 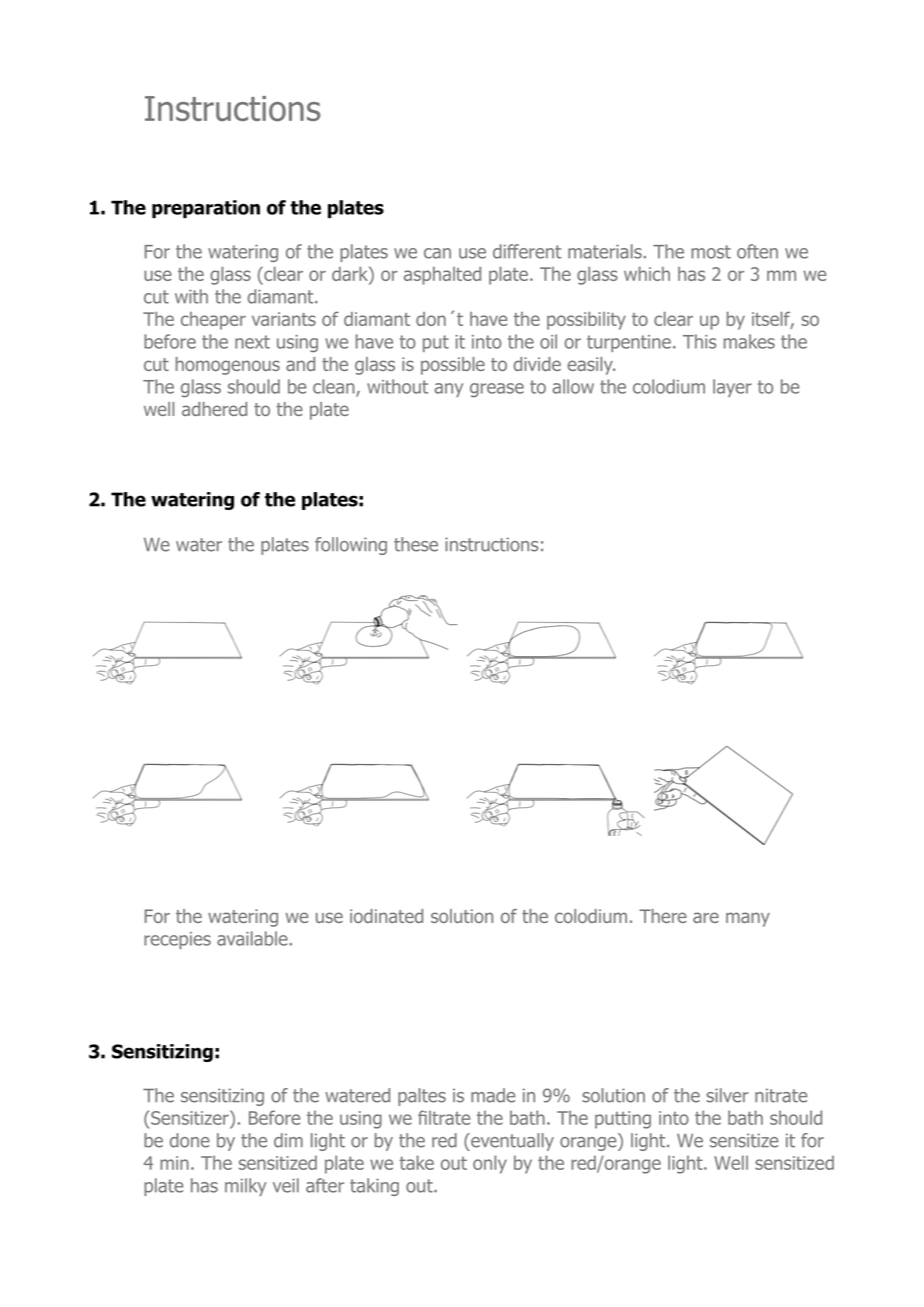 What do you see at coordinates (252, 938) in the screenshot?
I see `available` at bounding box center [252, 938].
